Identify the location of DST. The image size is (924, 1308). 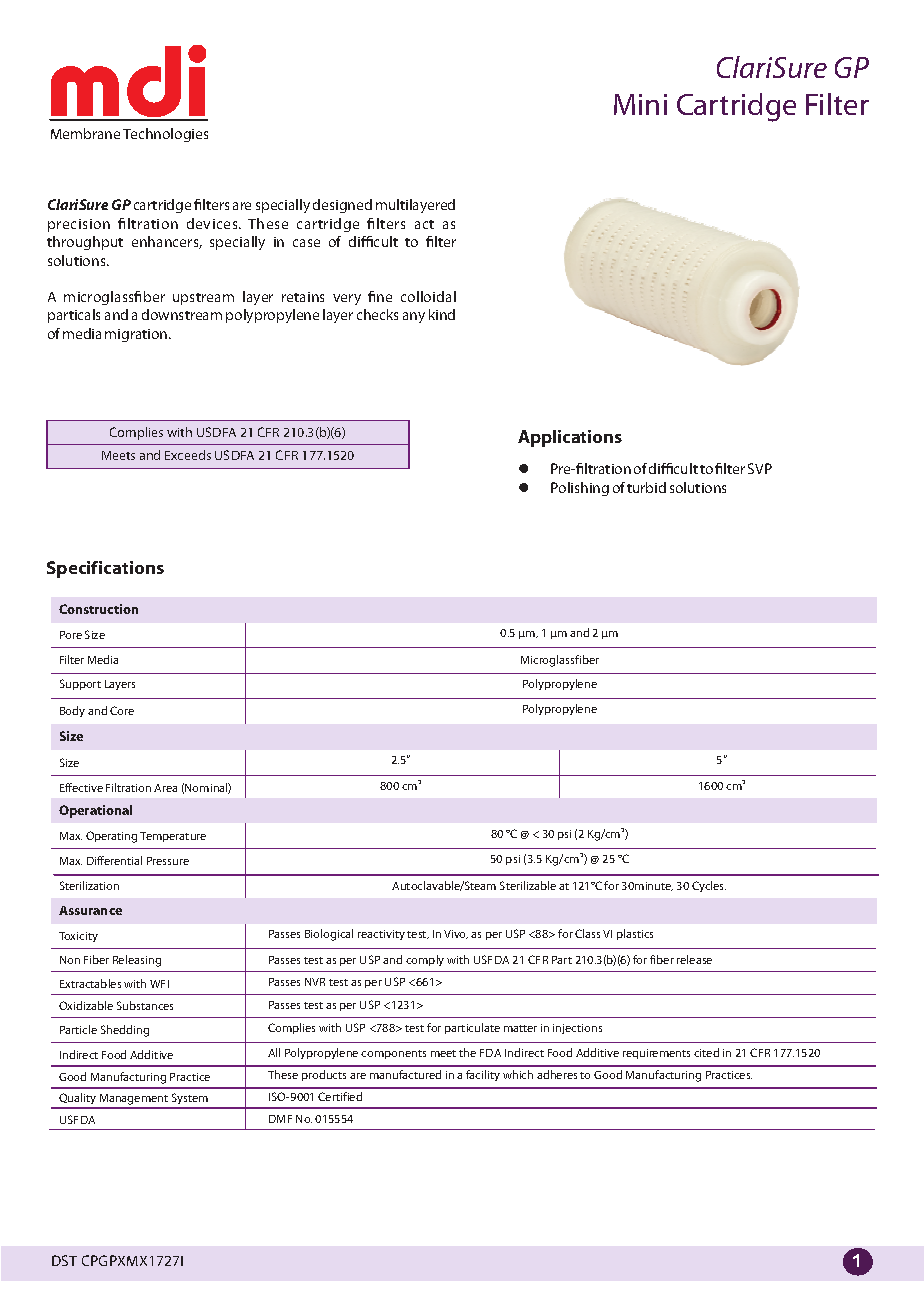
(64, 1260).
